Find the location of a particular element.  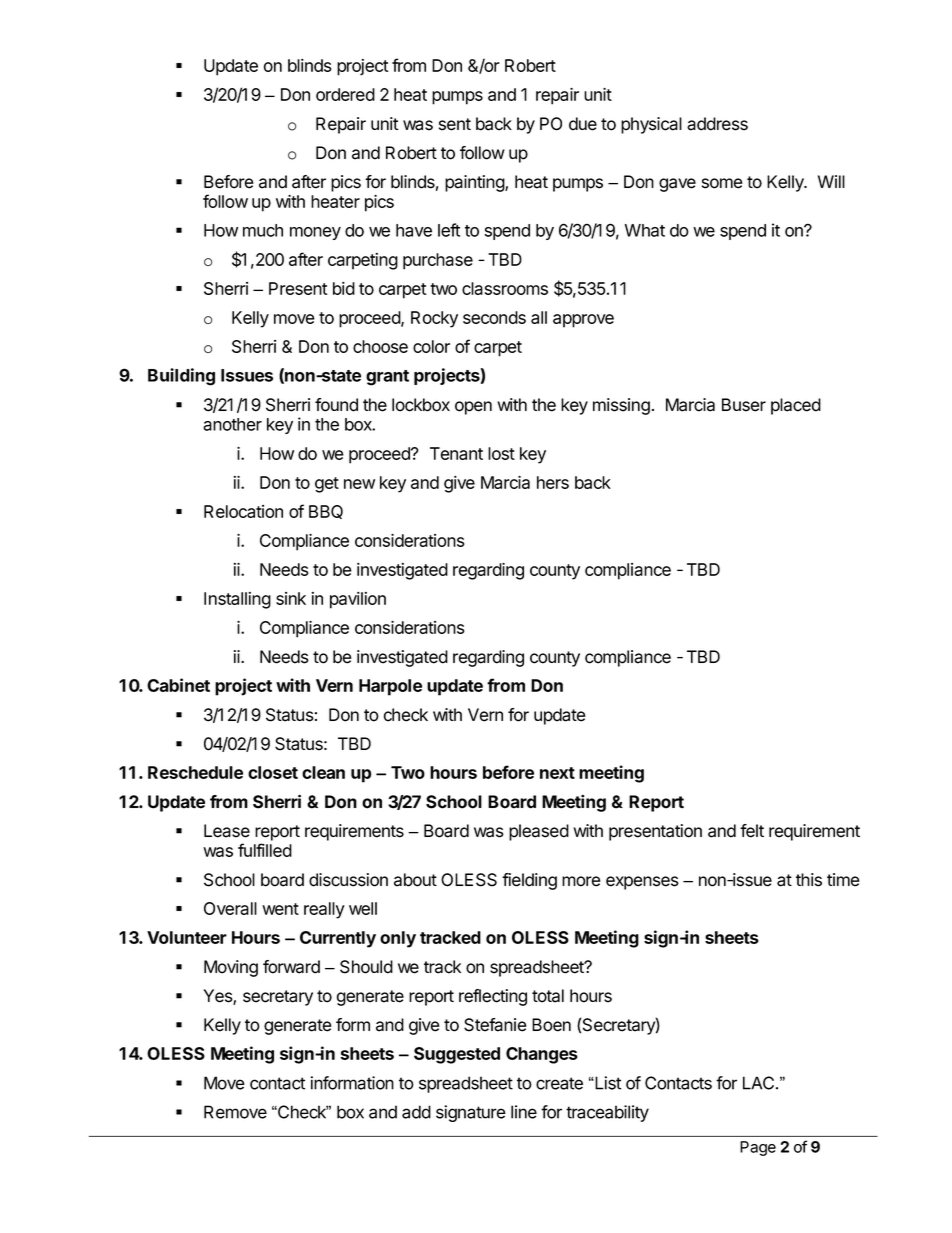

fielding is located at coordinates (529, 881).
